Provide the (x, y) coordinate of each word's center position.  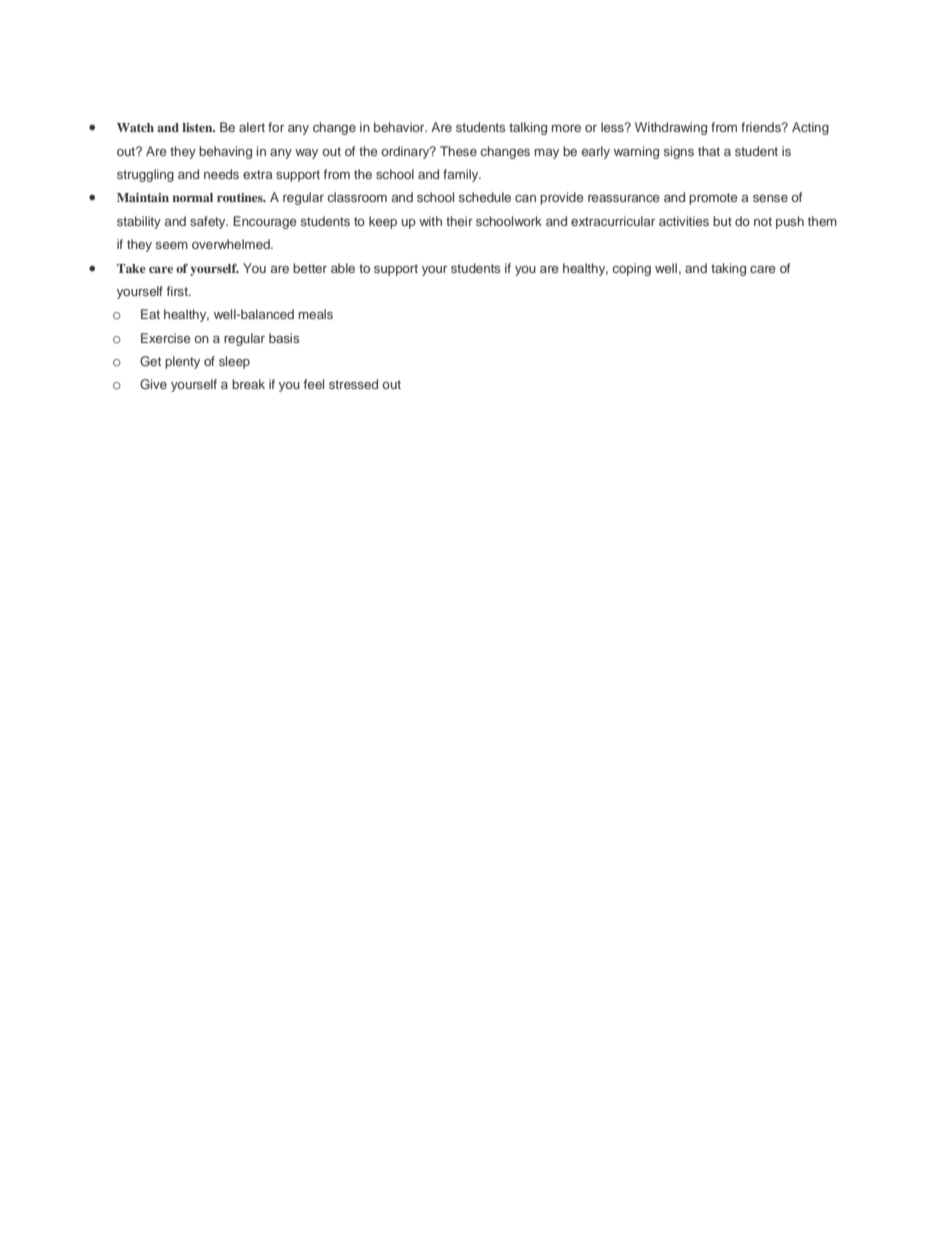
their (459, 221)
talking (528, 128)
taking (728, 269)
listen (198, 127)
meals (316, 314)
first (178, 291)
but (722, 221)
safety (209, 222)
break (248, 384)
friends (762, 127)
